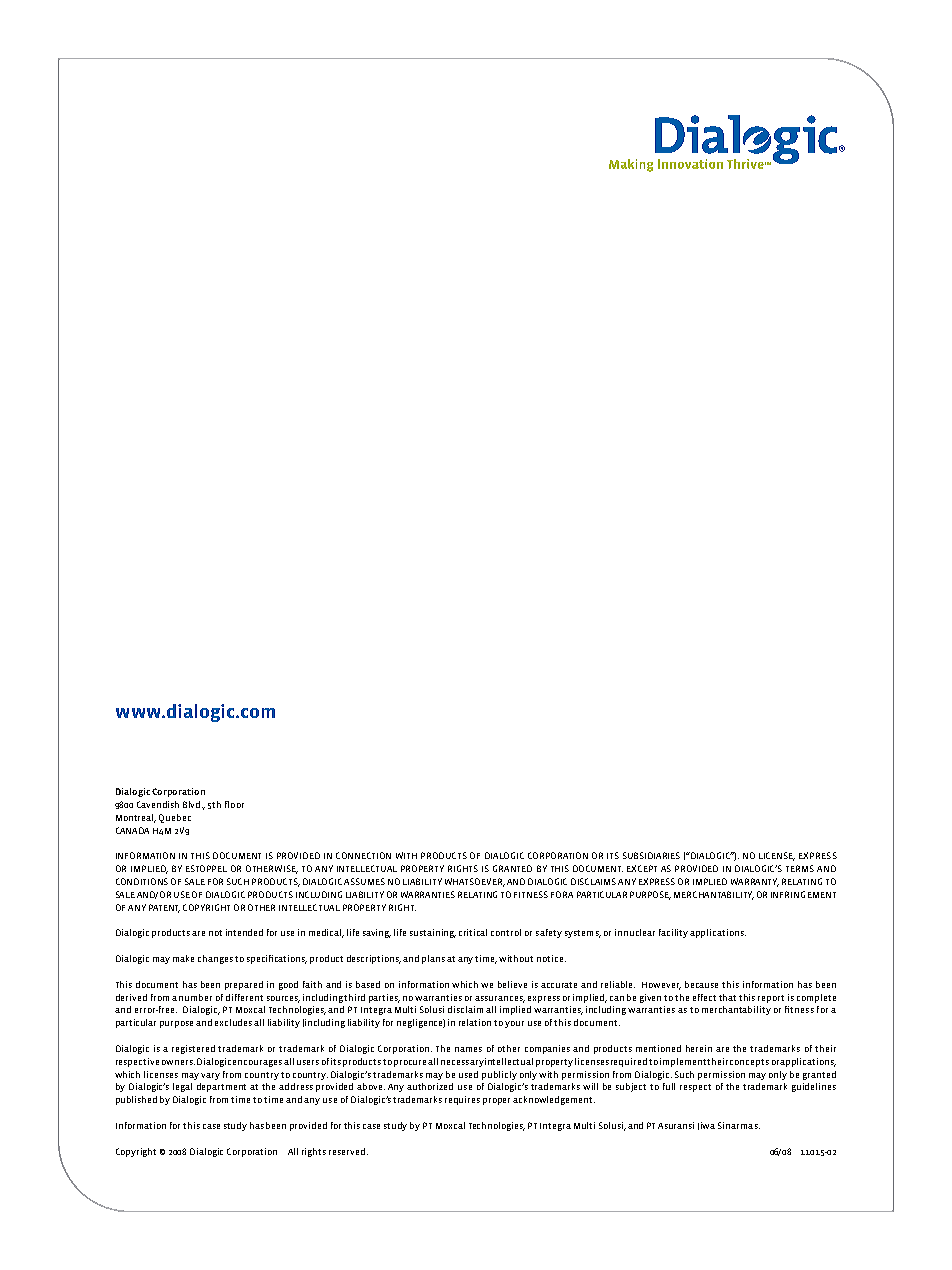  Describe the element at coordinates (363, 855) in the page. I see `CONNECTION` at that location.
